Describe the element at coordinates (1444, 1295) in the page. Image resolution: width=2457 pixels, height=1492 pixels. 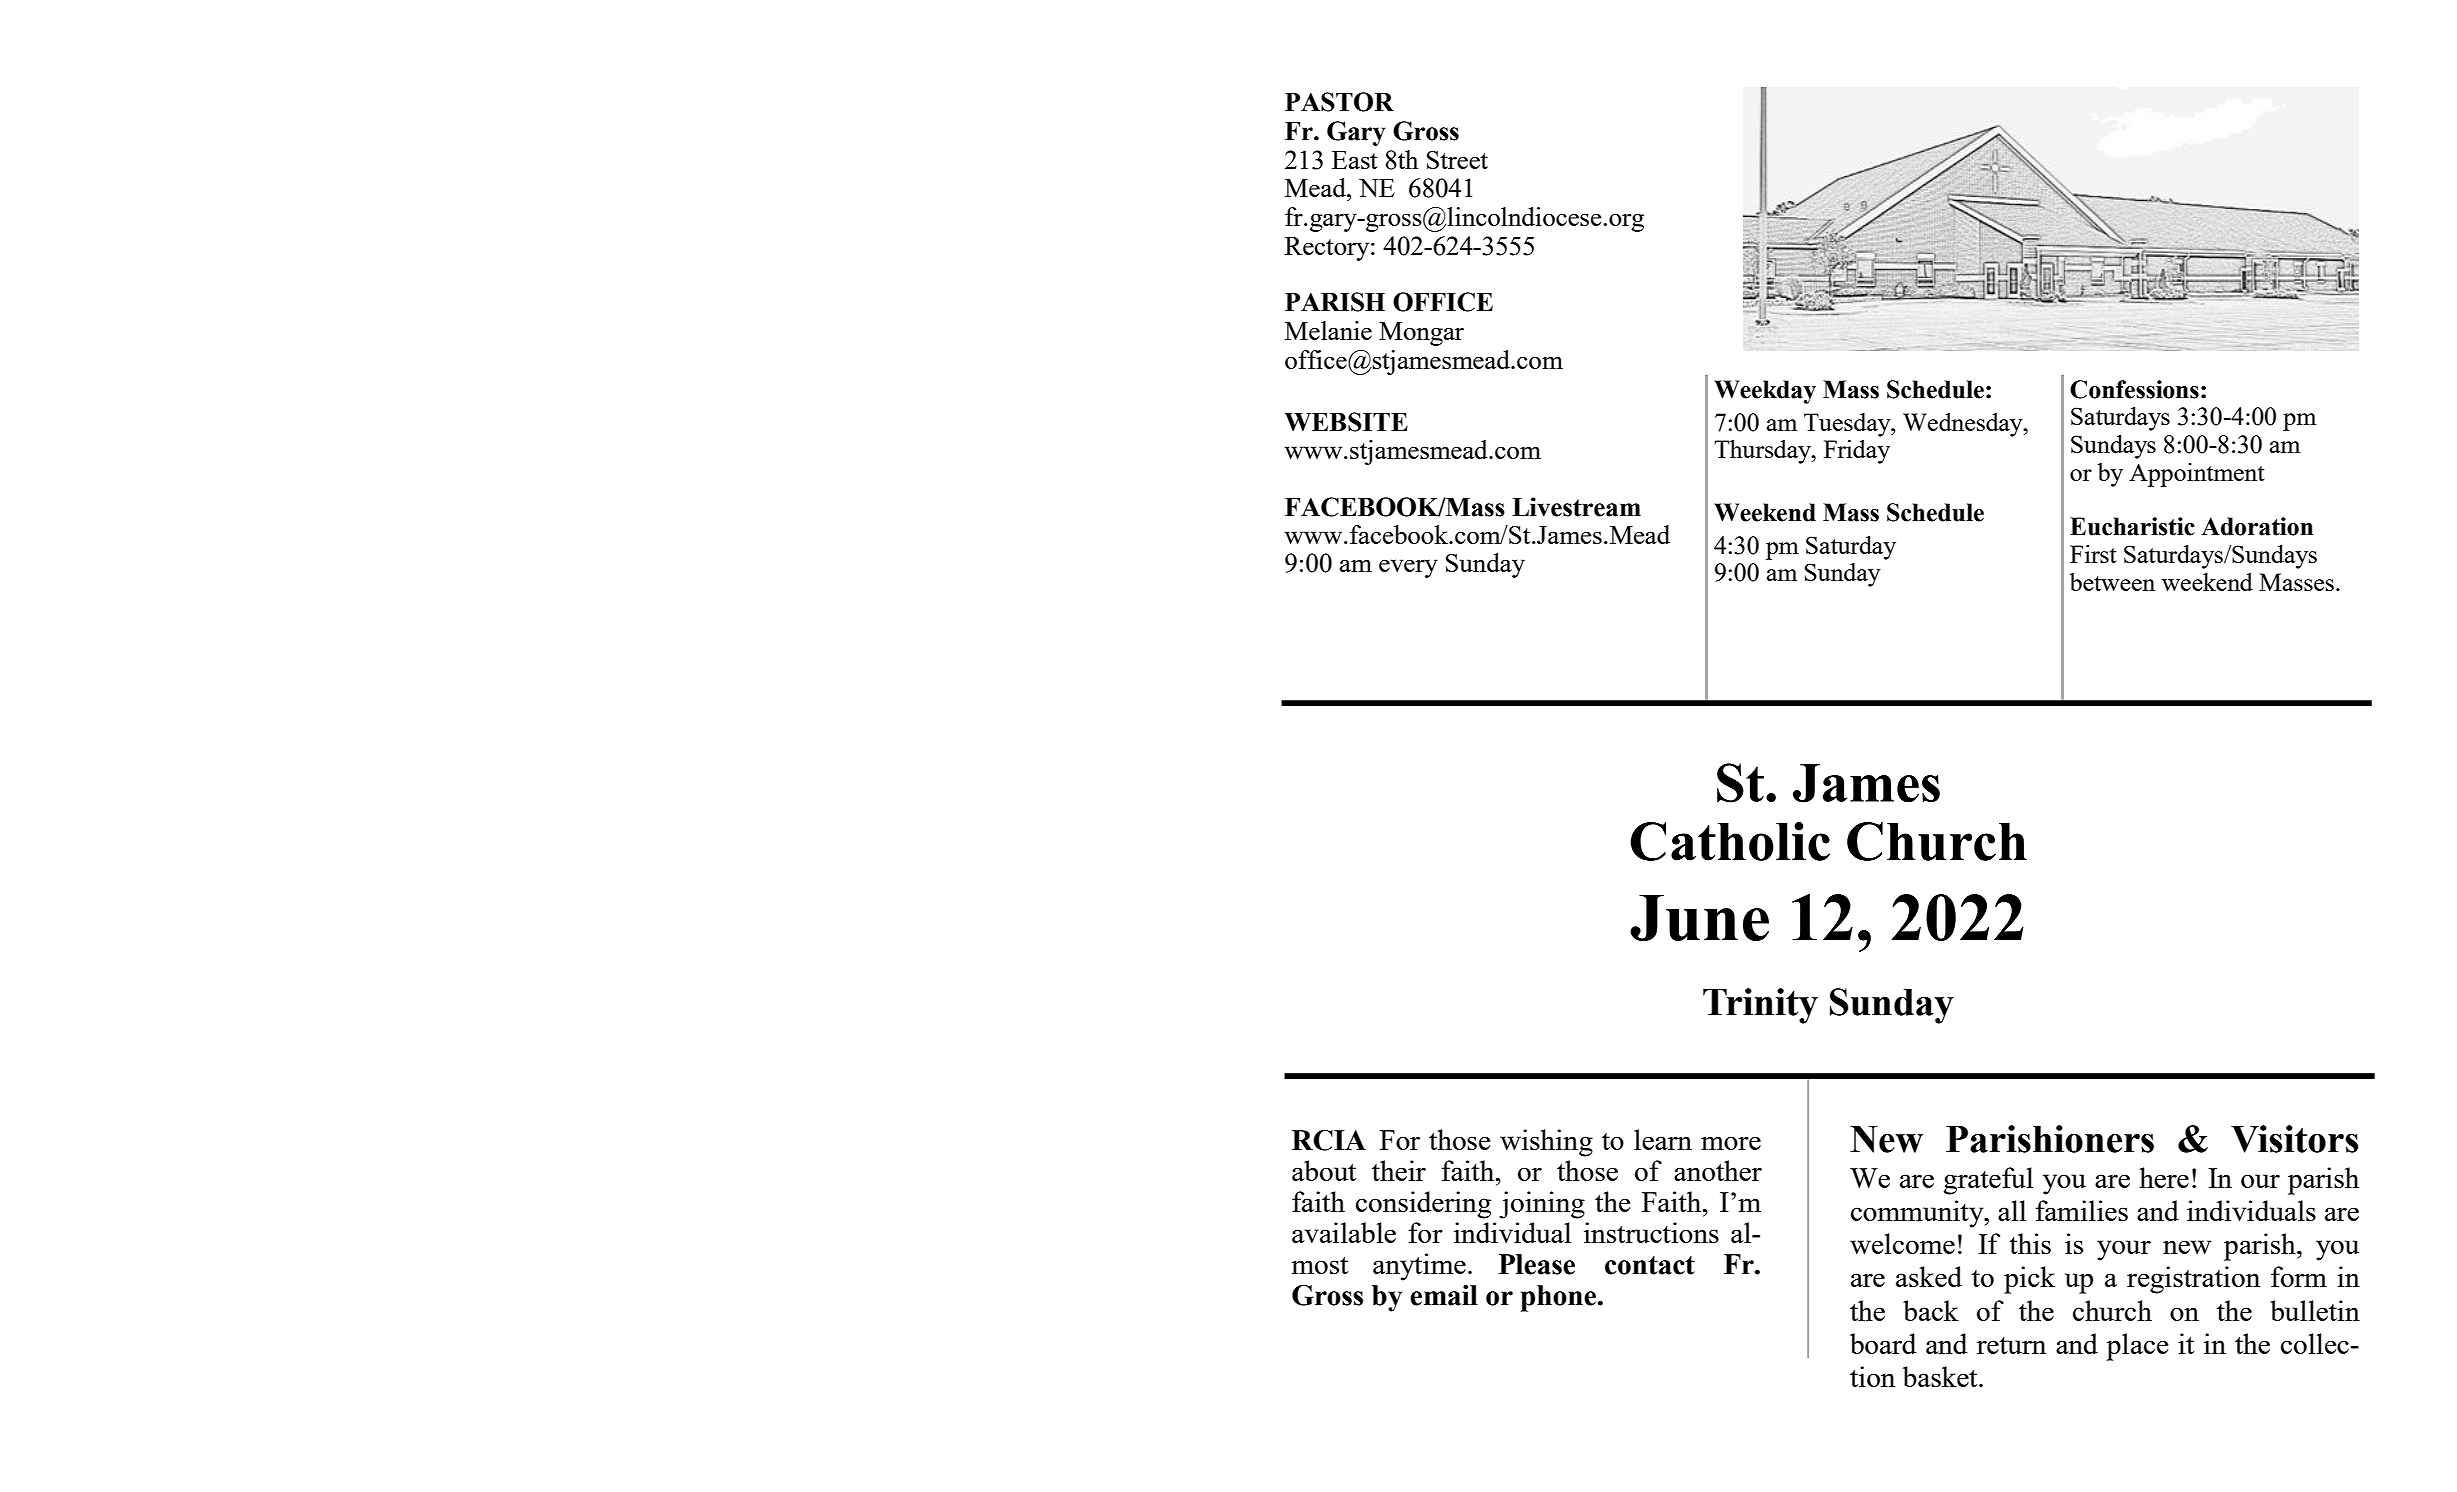
I see `email` at that location.
